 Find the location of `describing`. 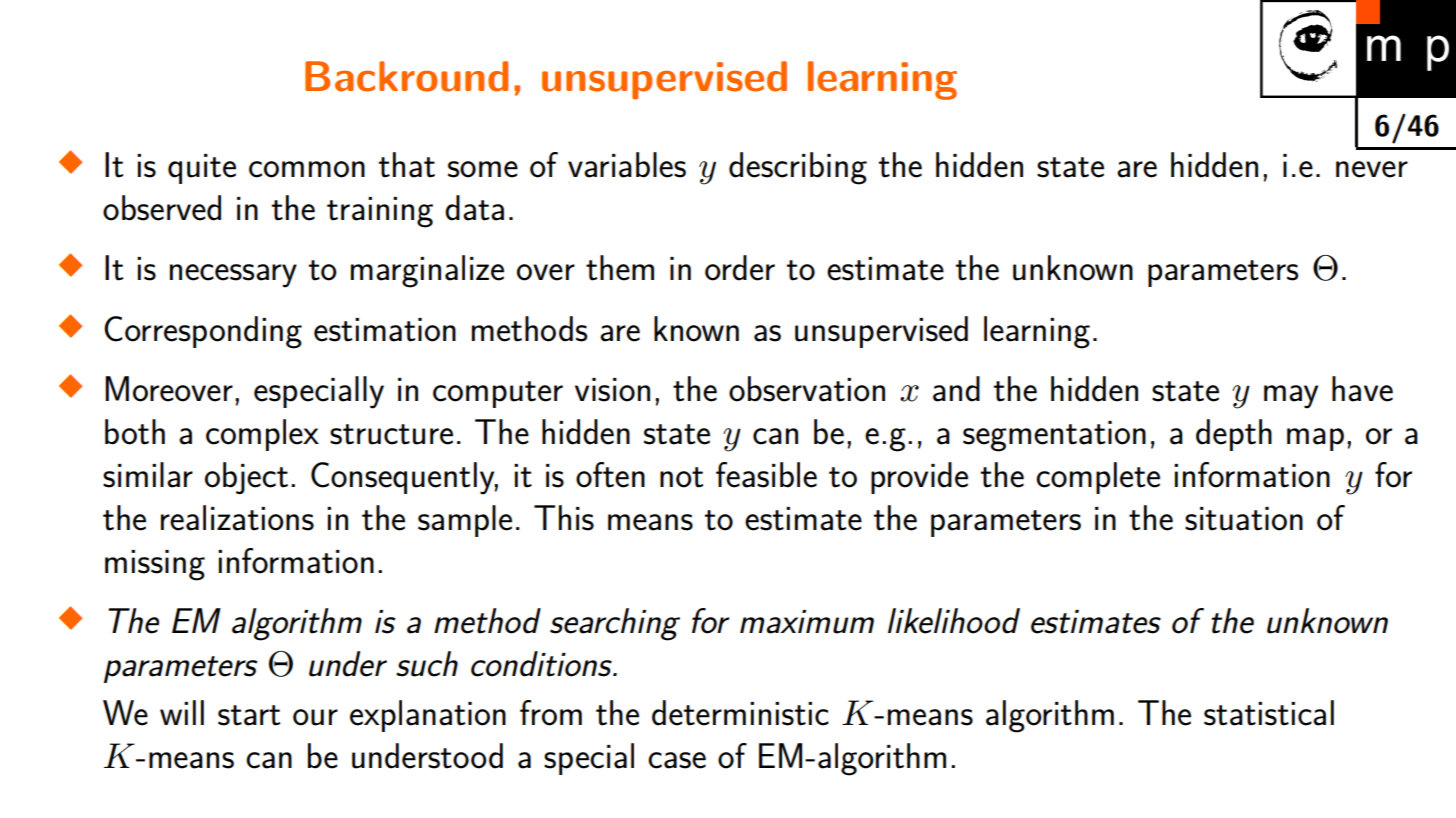

describing is located at coordinates (798, 168).
